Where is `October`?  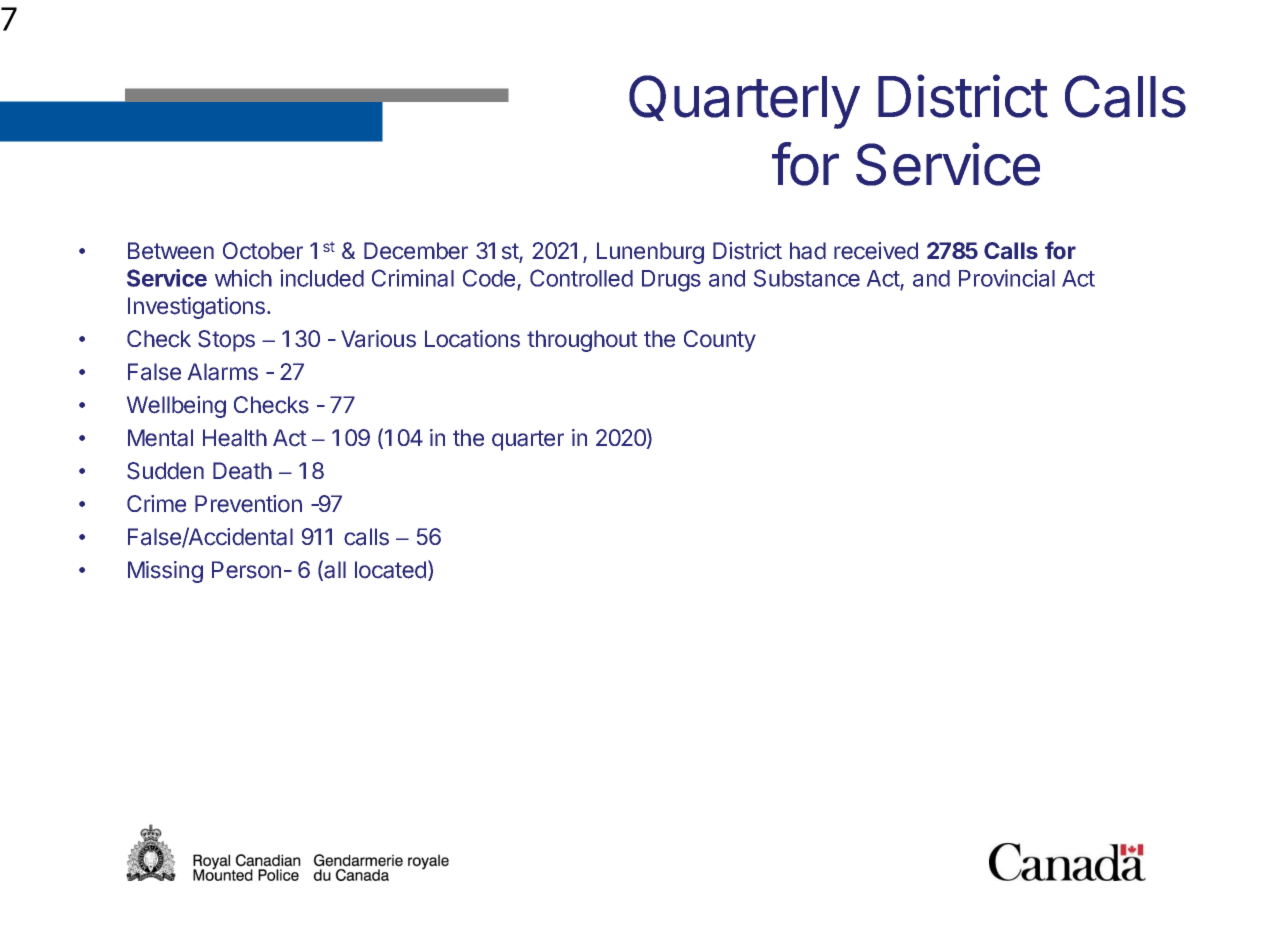 October is located at coordinates (263, 251).
